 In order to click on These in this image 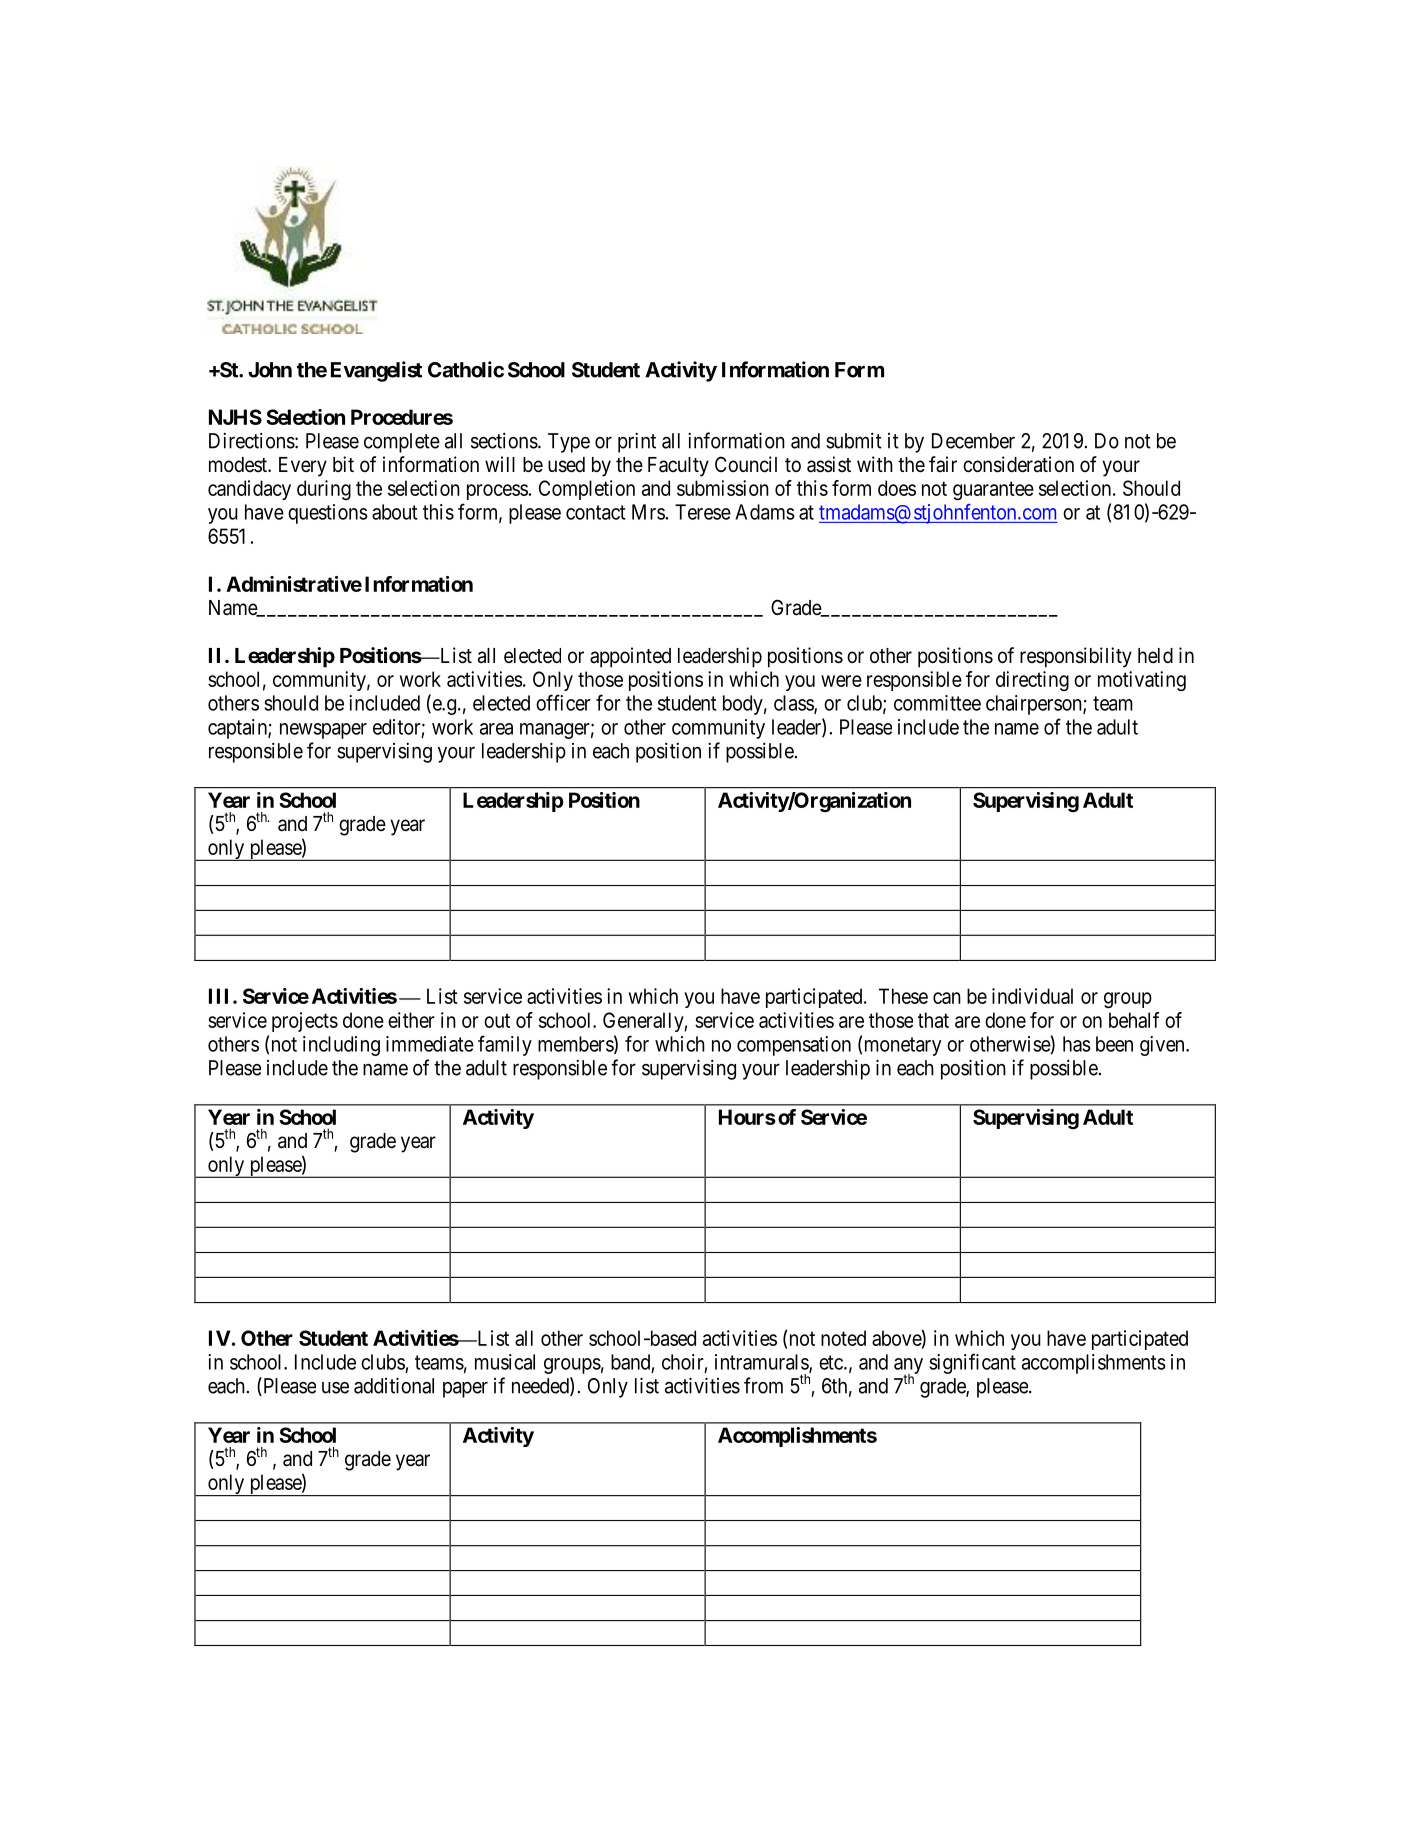, I will do `click(903, 996)`.
